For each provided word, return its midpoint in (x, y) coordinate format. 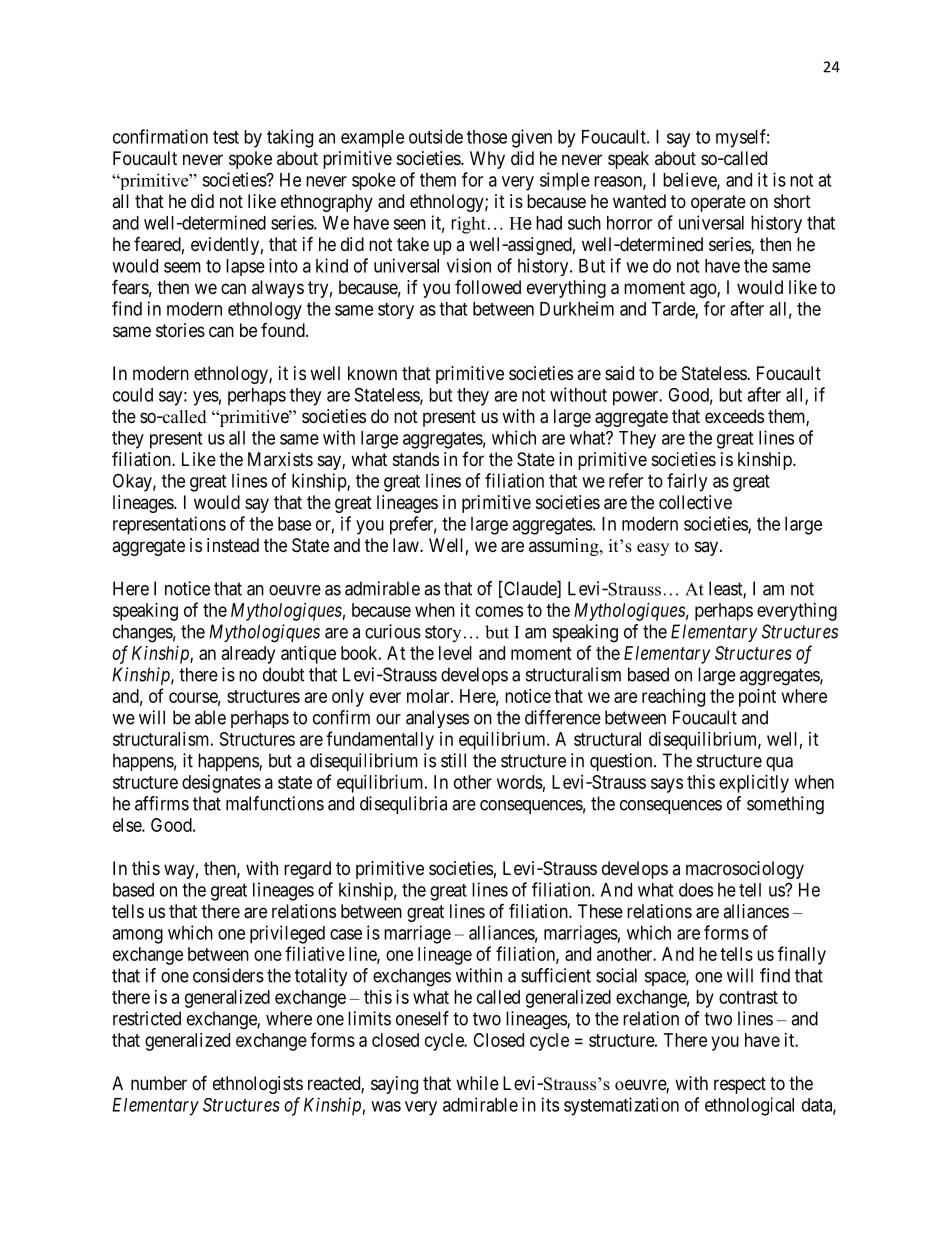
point (757, 698)
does (696, 890)
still (453, 760)
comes (499, 611)
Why (487, 160)
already (248, 655)
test (226, 137)
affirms (162, 803)
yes (206, 398)
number (159, 1083)
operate (718, 203)
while (477, 1083)
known (372, 373)
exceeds (734, 416)
